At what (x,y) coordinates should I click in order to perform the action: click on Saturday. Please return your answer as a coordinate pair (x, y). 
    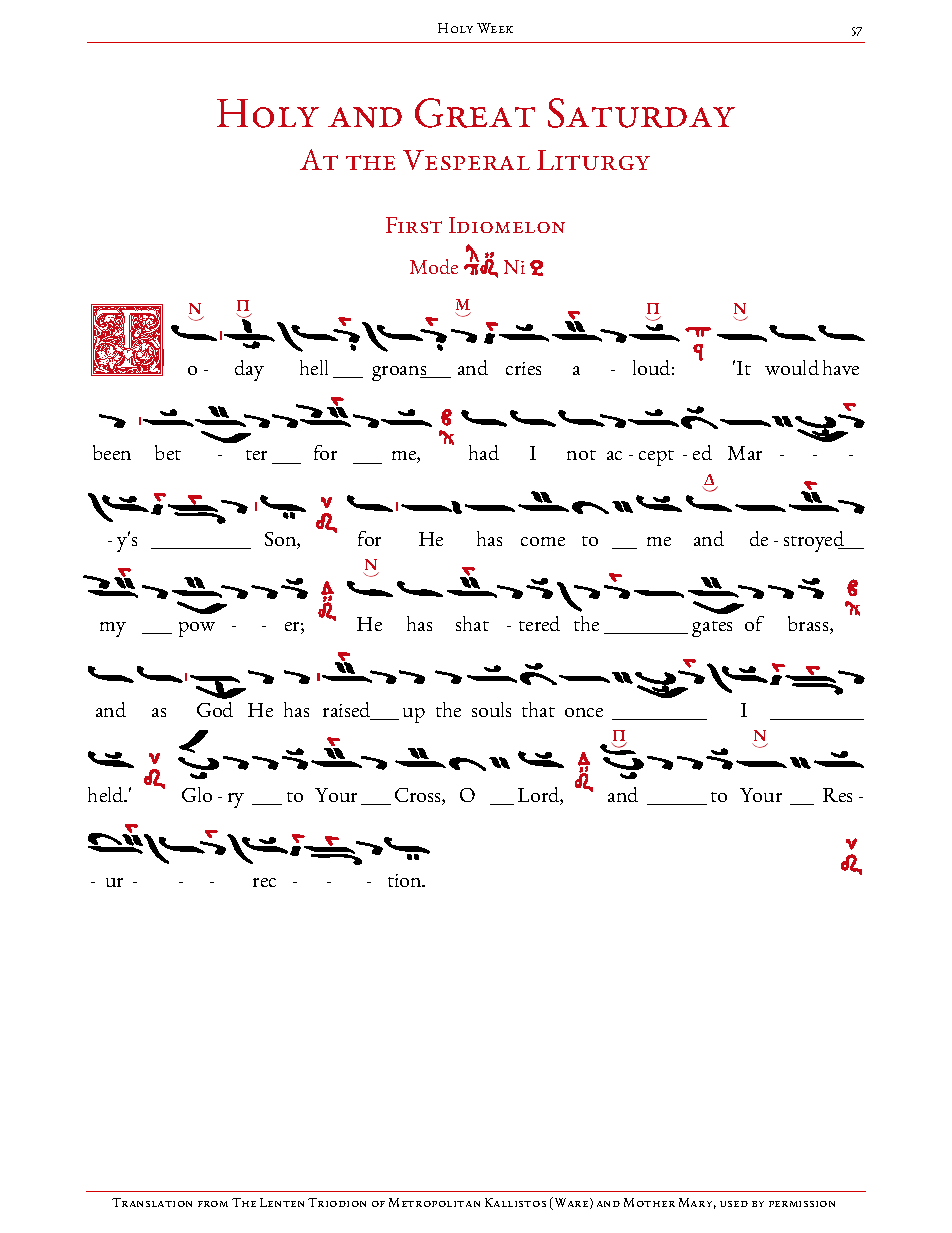
    Looking at the image, I should click on (641, 113).
